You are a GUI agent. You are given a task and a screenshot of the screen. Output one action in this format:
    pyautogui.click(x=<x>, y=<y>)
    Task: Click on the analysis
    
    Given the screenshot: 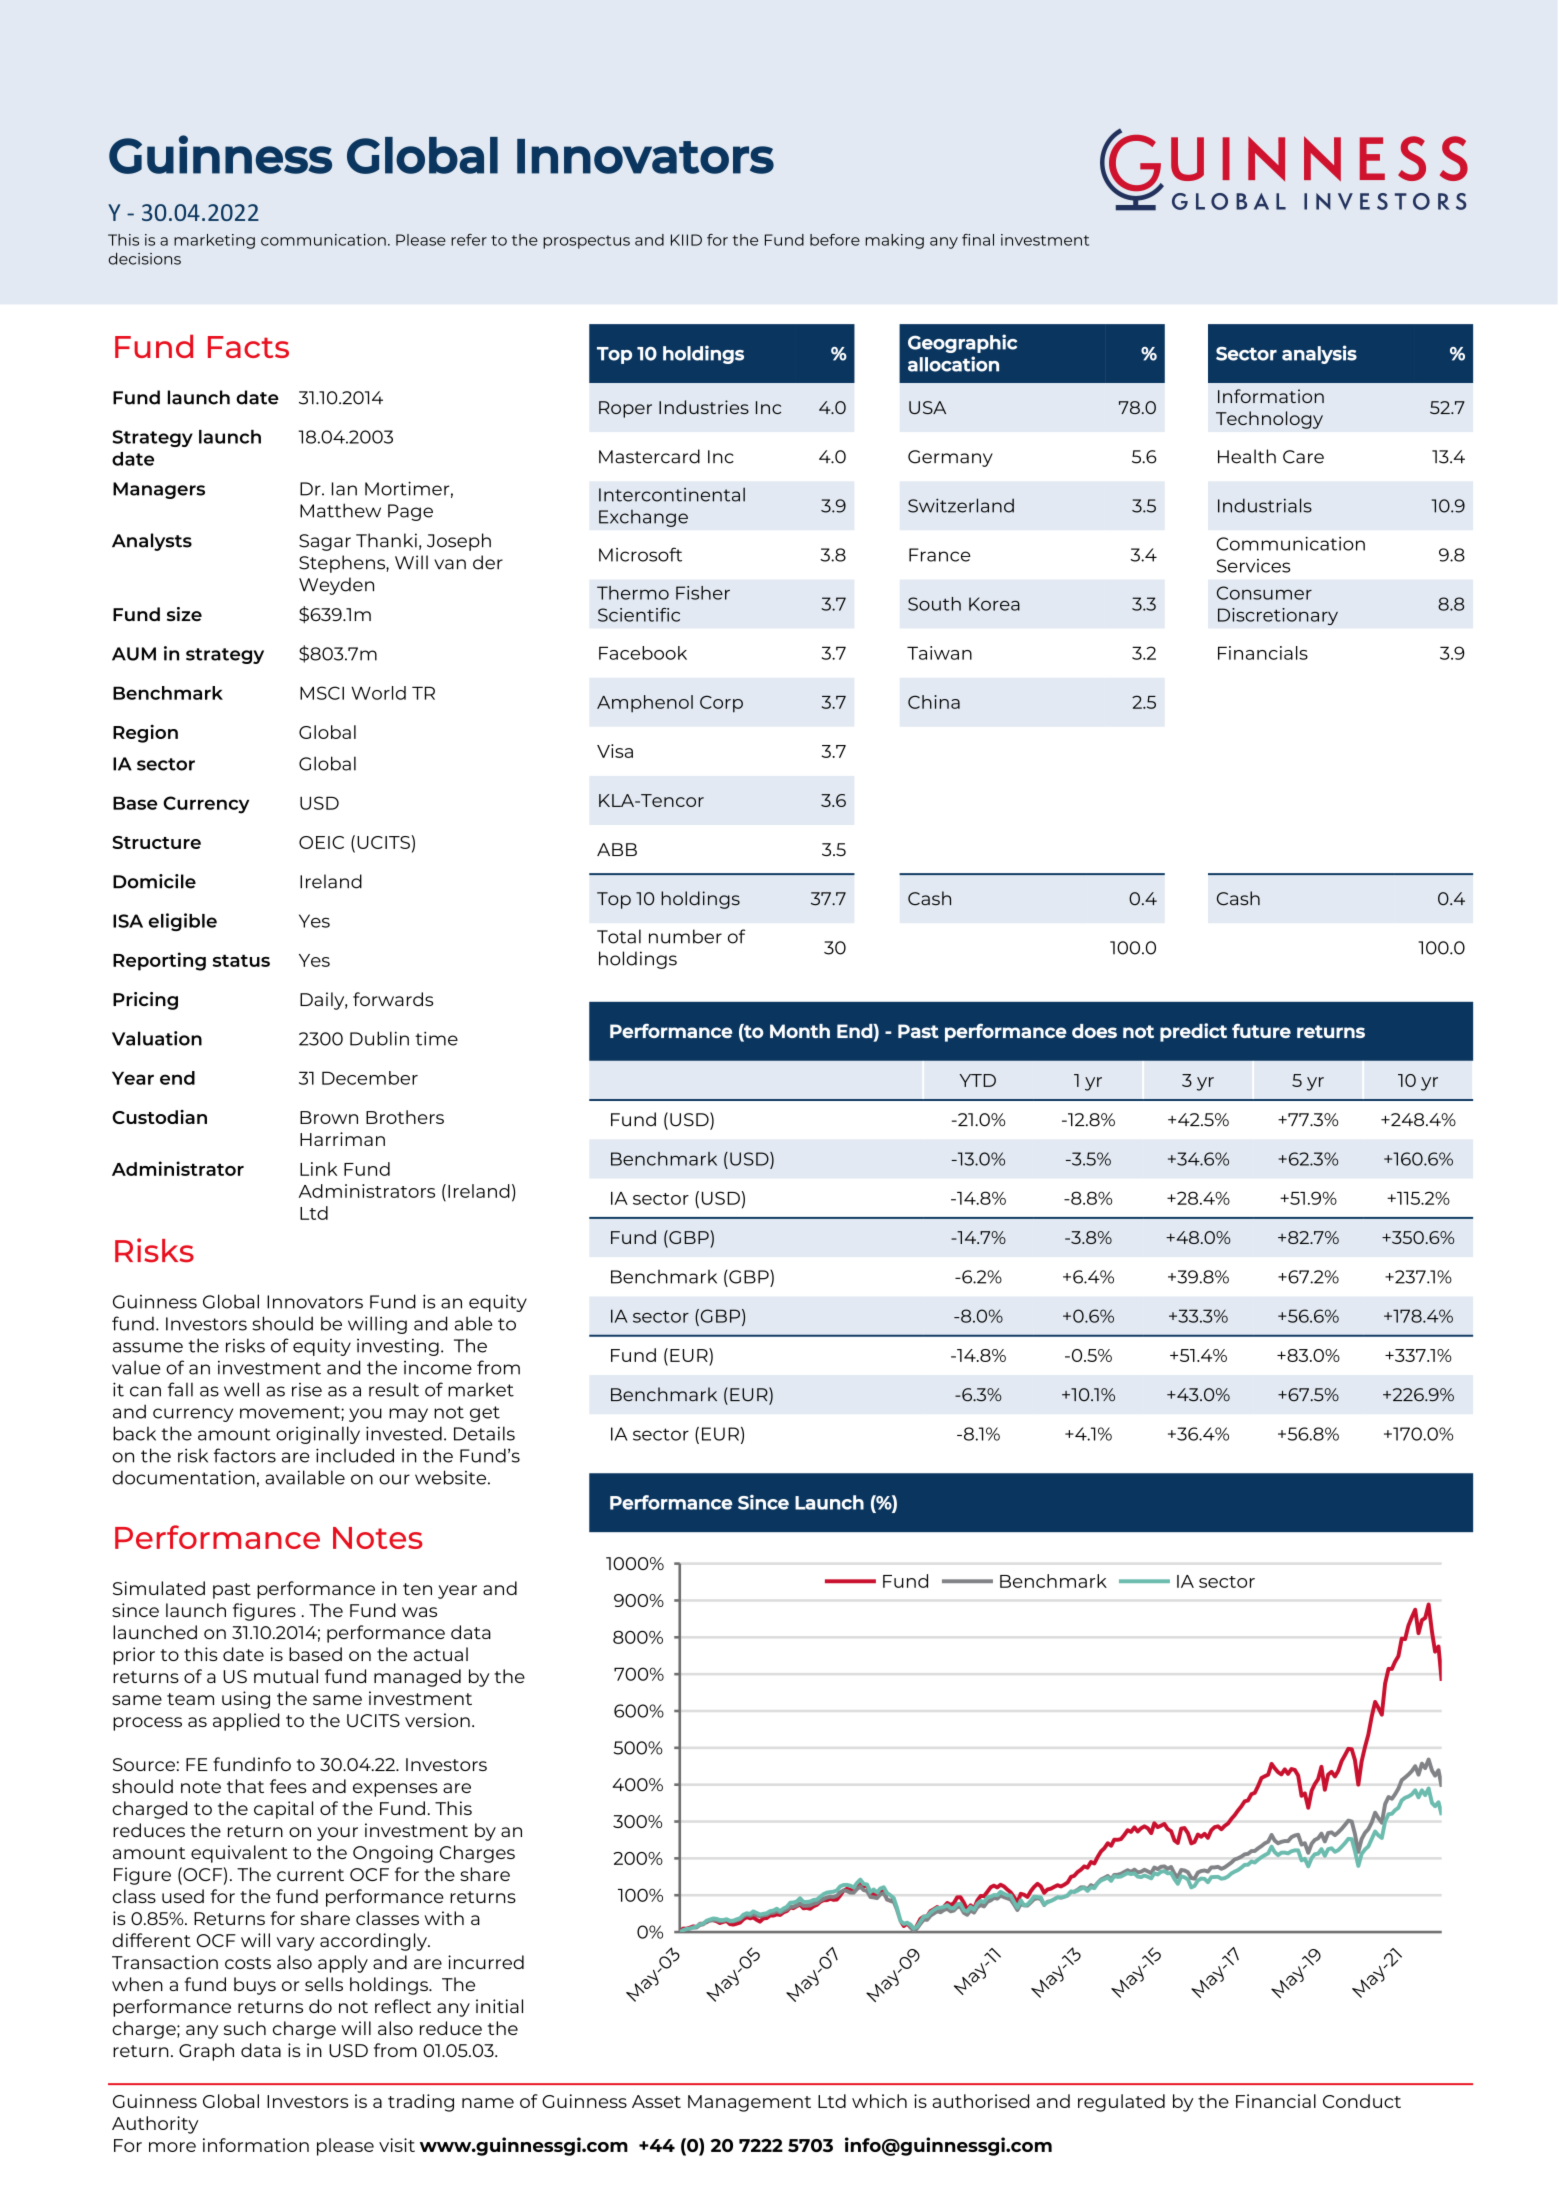 What is the action you would take?
    pyautogui.click(x=1319, y=354)
